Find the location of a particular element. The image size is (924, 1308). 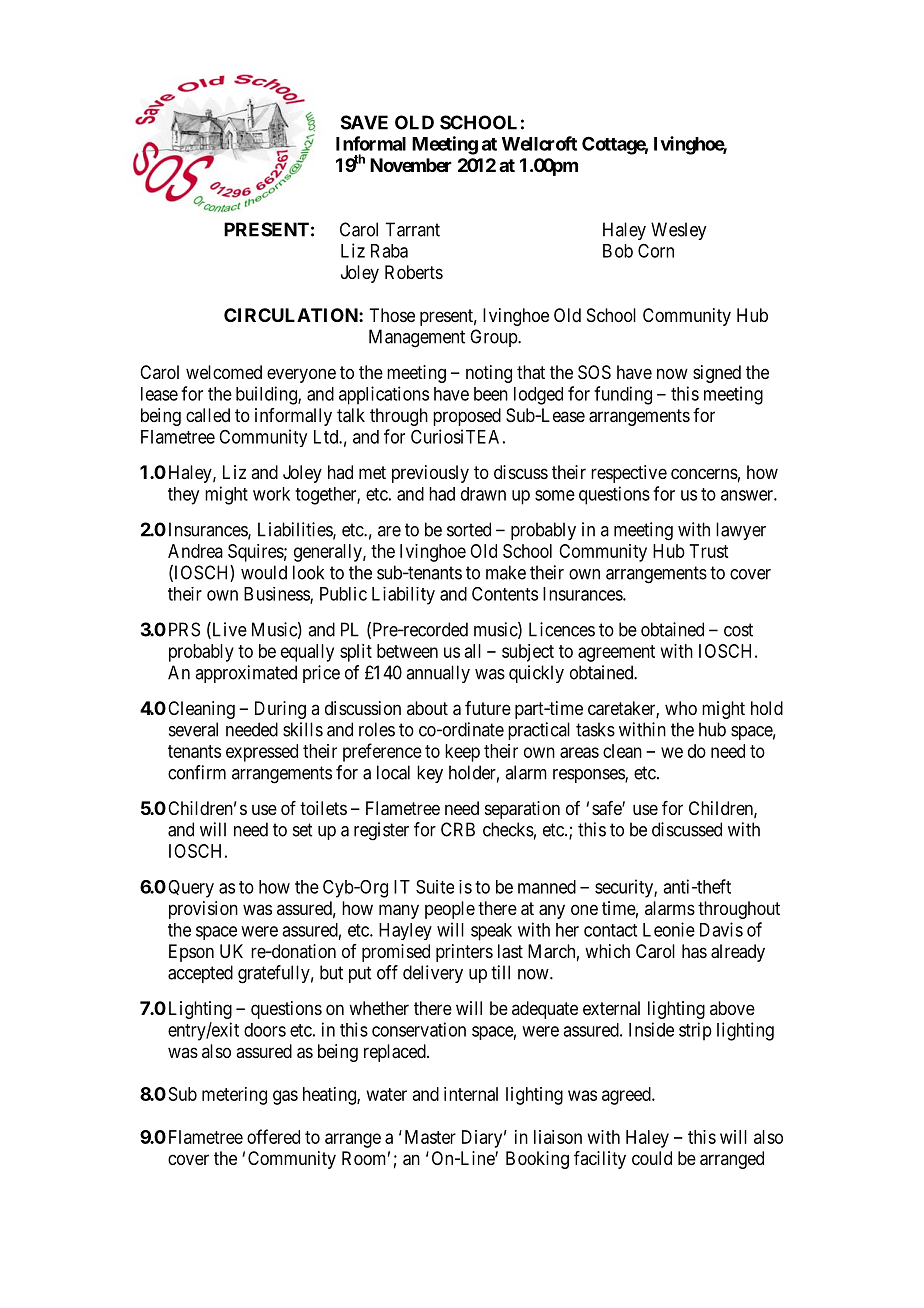

work is located at coordinates (271, 494).
